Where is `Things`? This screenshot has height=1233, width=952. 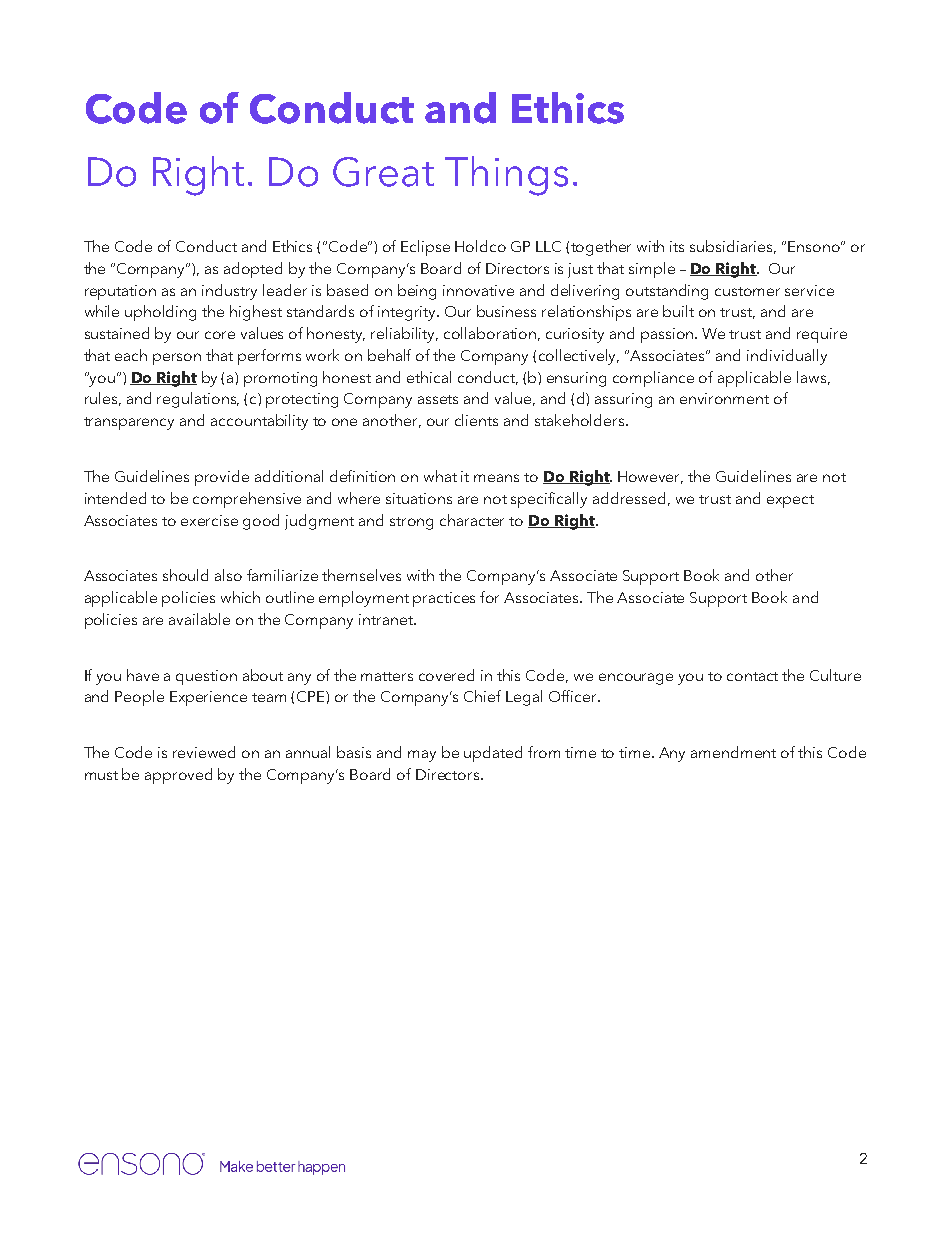 Things is located at coordinates (506, 176).
